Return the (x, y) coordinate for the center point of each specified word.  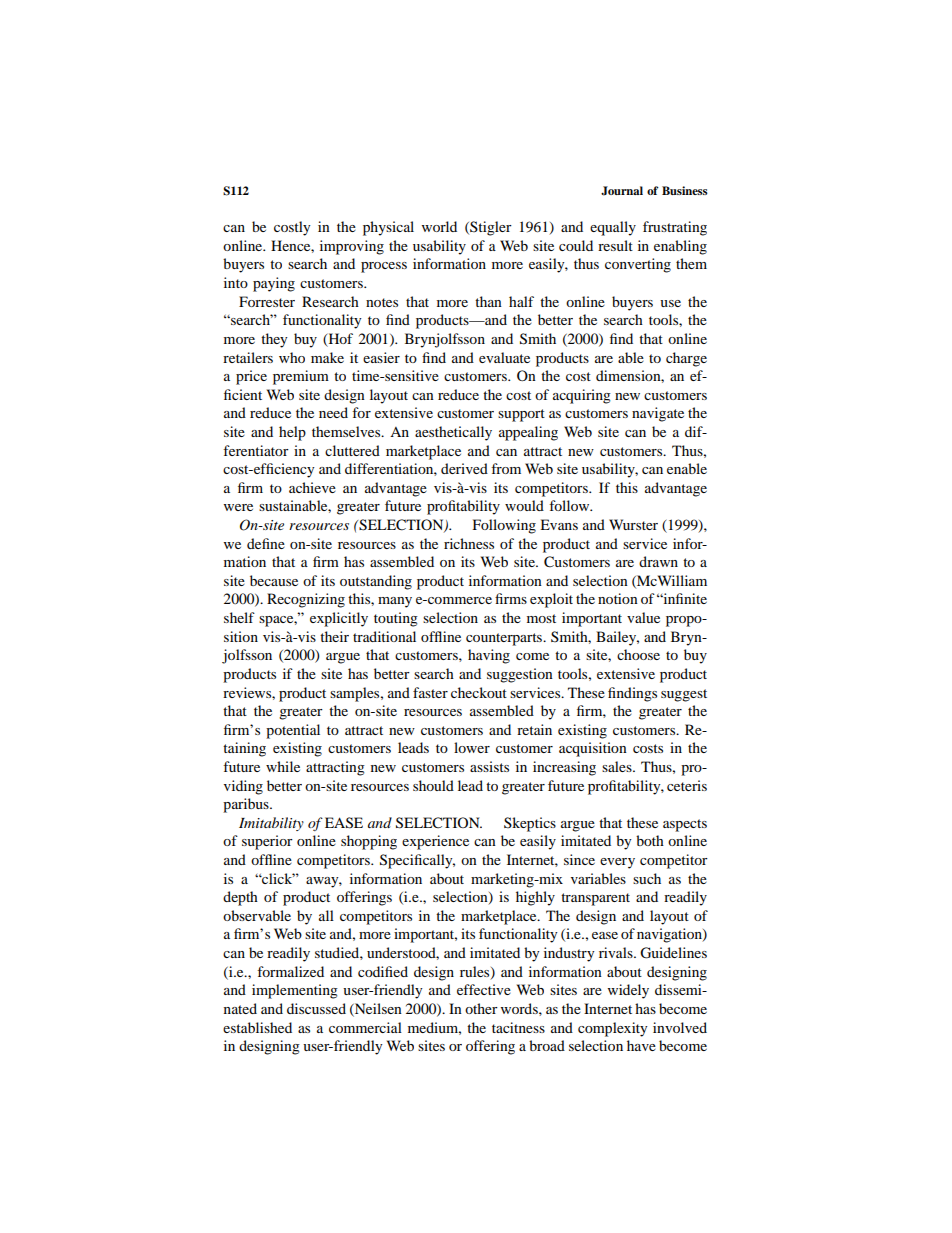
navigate (658, 414)
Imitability (271, 824)
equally (613, 228)
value (643, 617)
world (439, 226)
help (292, 433)
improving (352, 247)
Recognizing (306, 600)
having (489, 656)
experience (435, 842)
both (650, 840)
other (481, 1008)
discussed (316, 1008)
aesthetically (453, 433)
